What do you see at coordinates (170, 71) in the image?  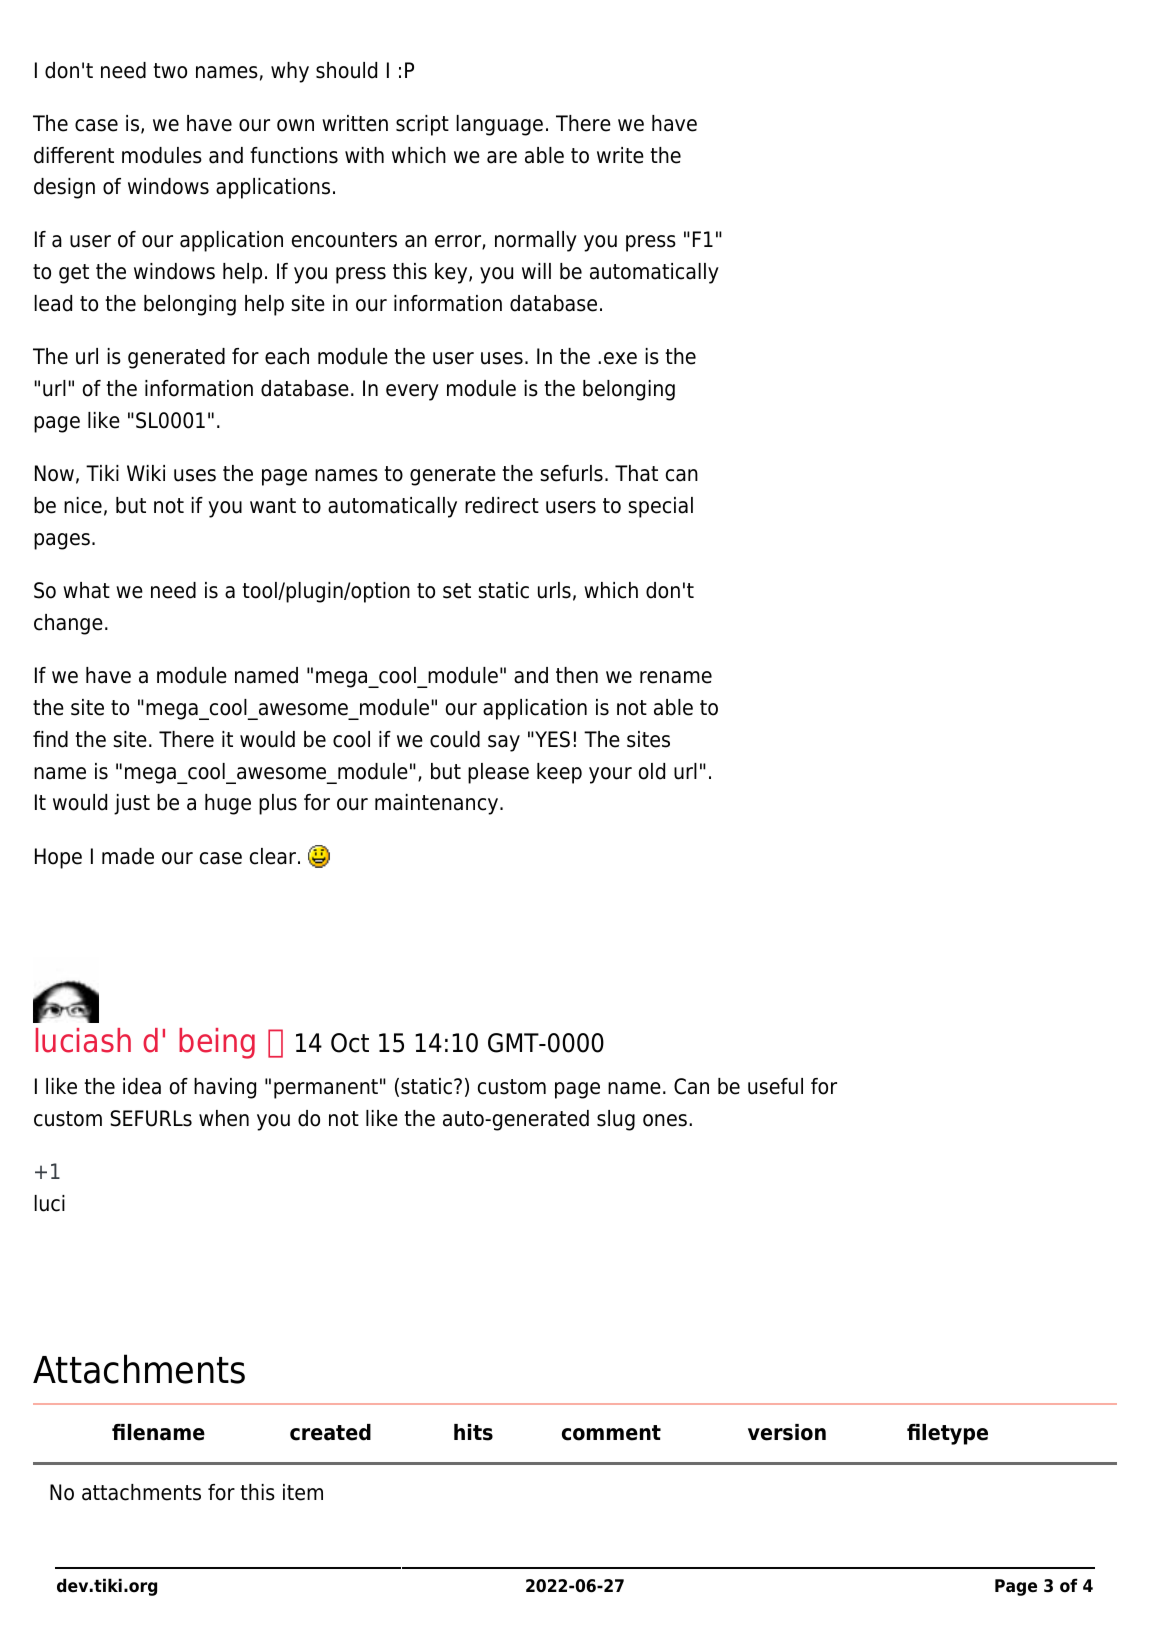 I see `two` at bounding box center [170, 71].
